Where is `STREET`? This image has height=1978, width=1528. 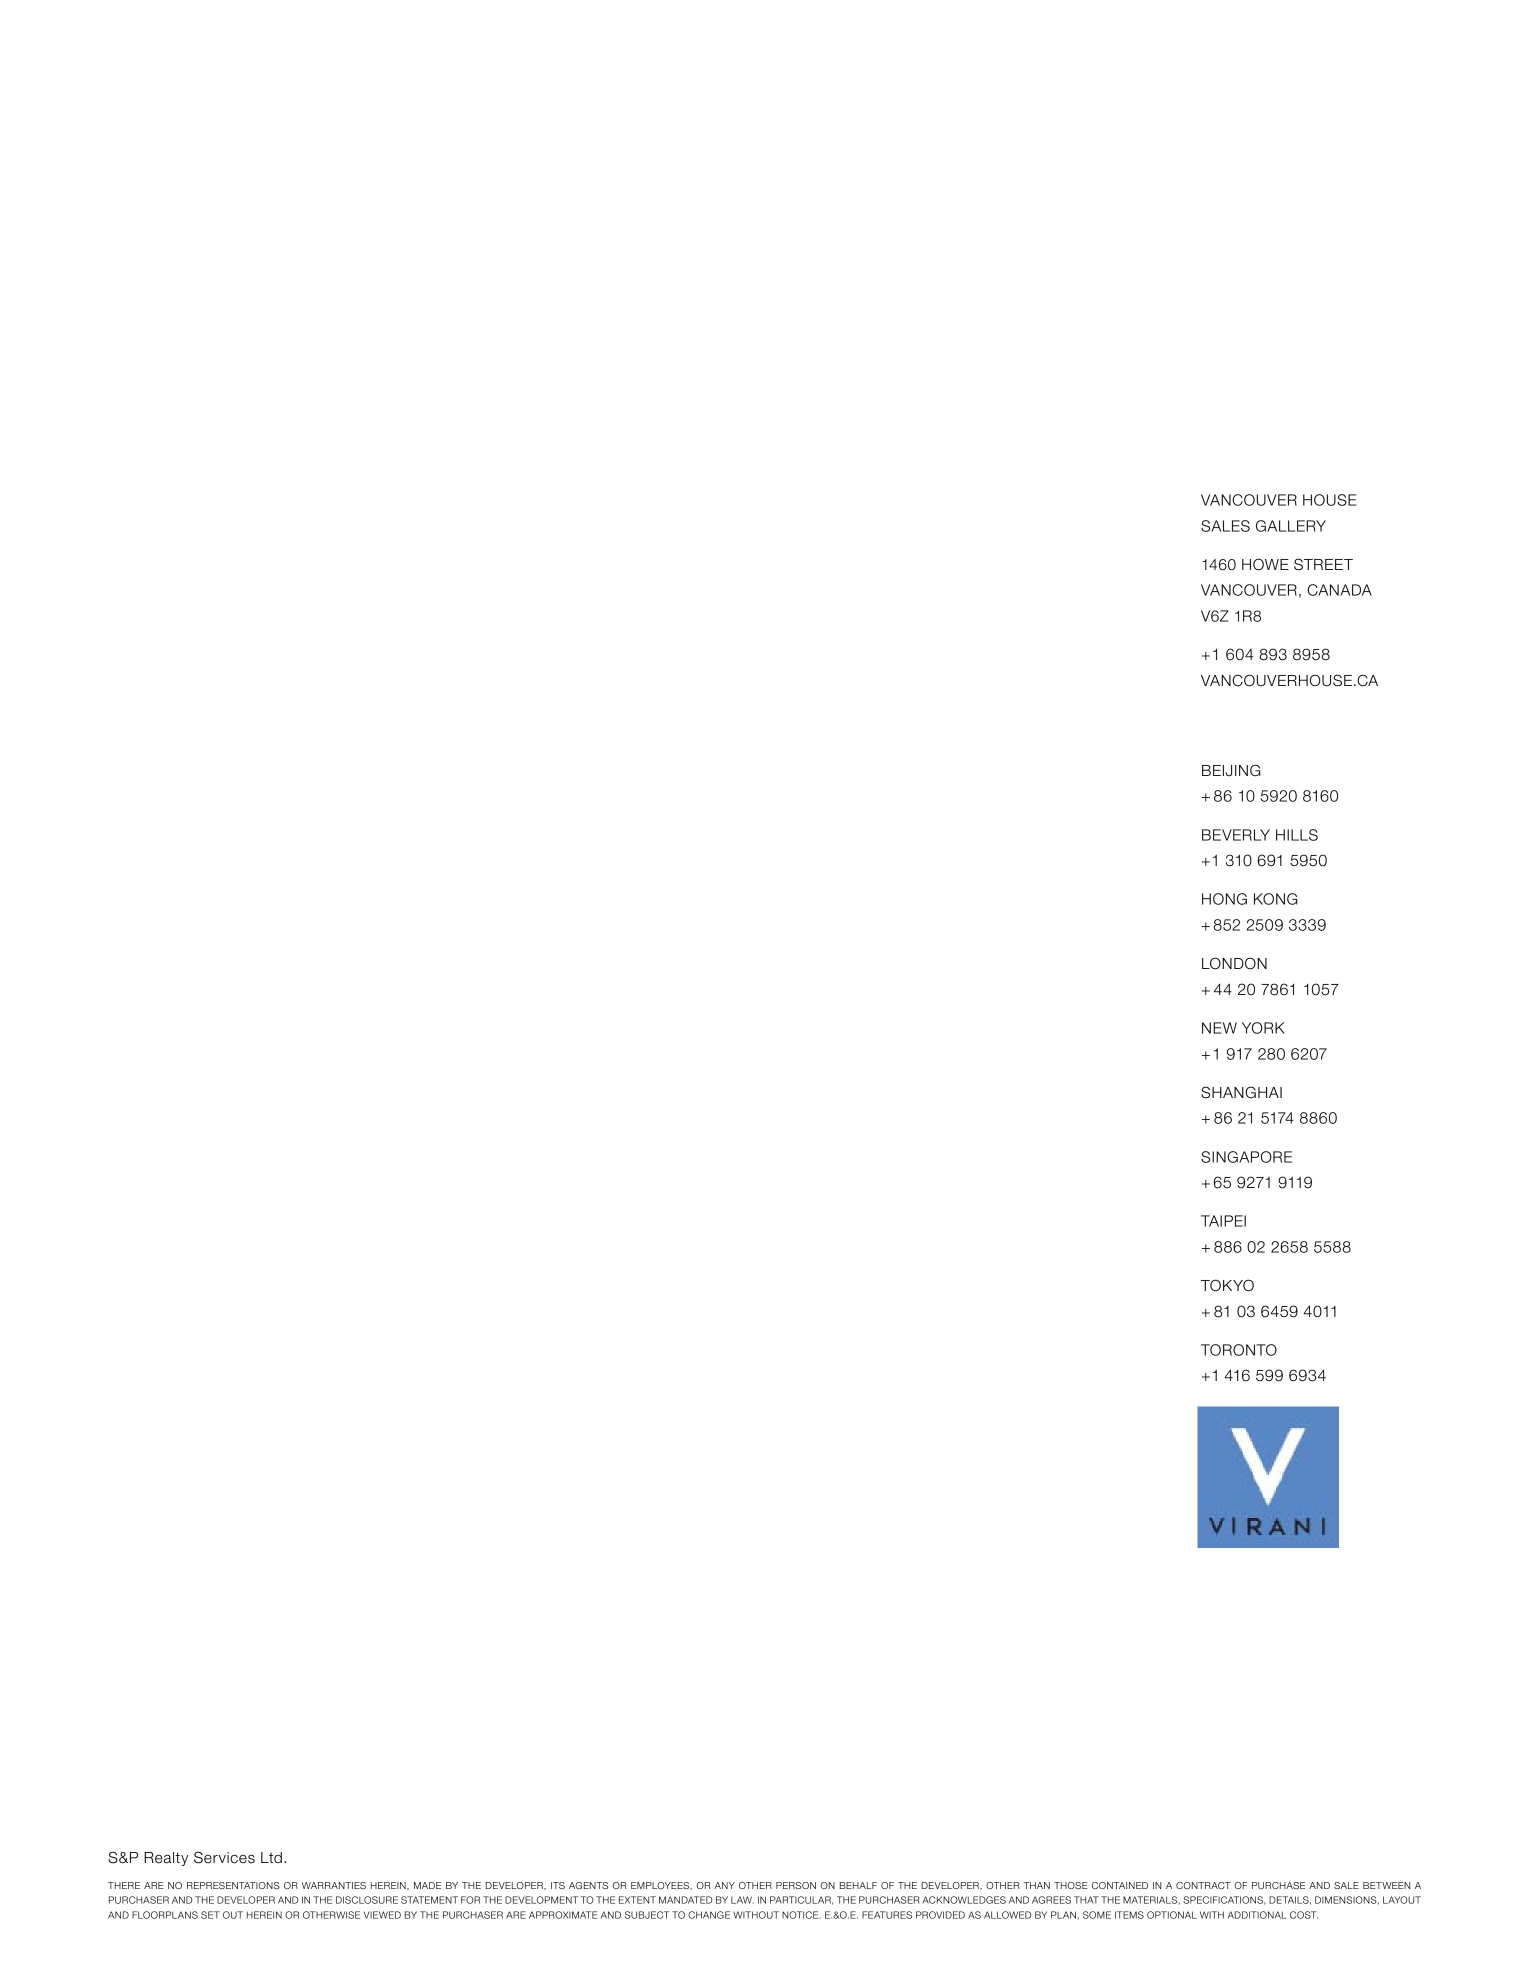 STREET is located at coordinates (1323, 564).
